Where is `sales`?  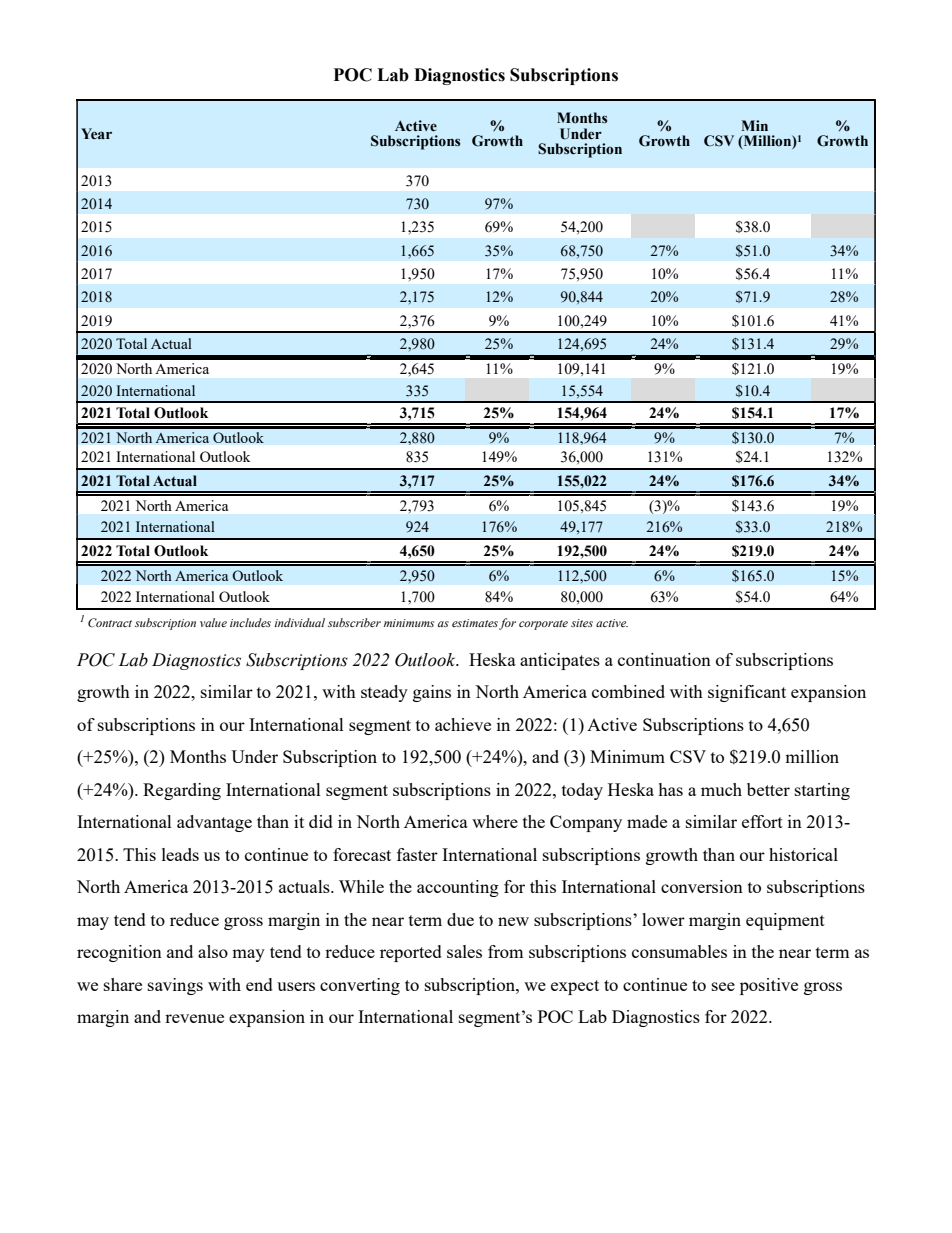 sales is located at coordinates (464, 951).
